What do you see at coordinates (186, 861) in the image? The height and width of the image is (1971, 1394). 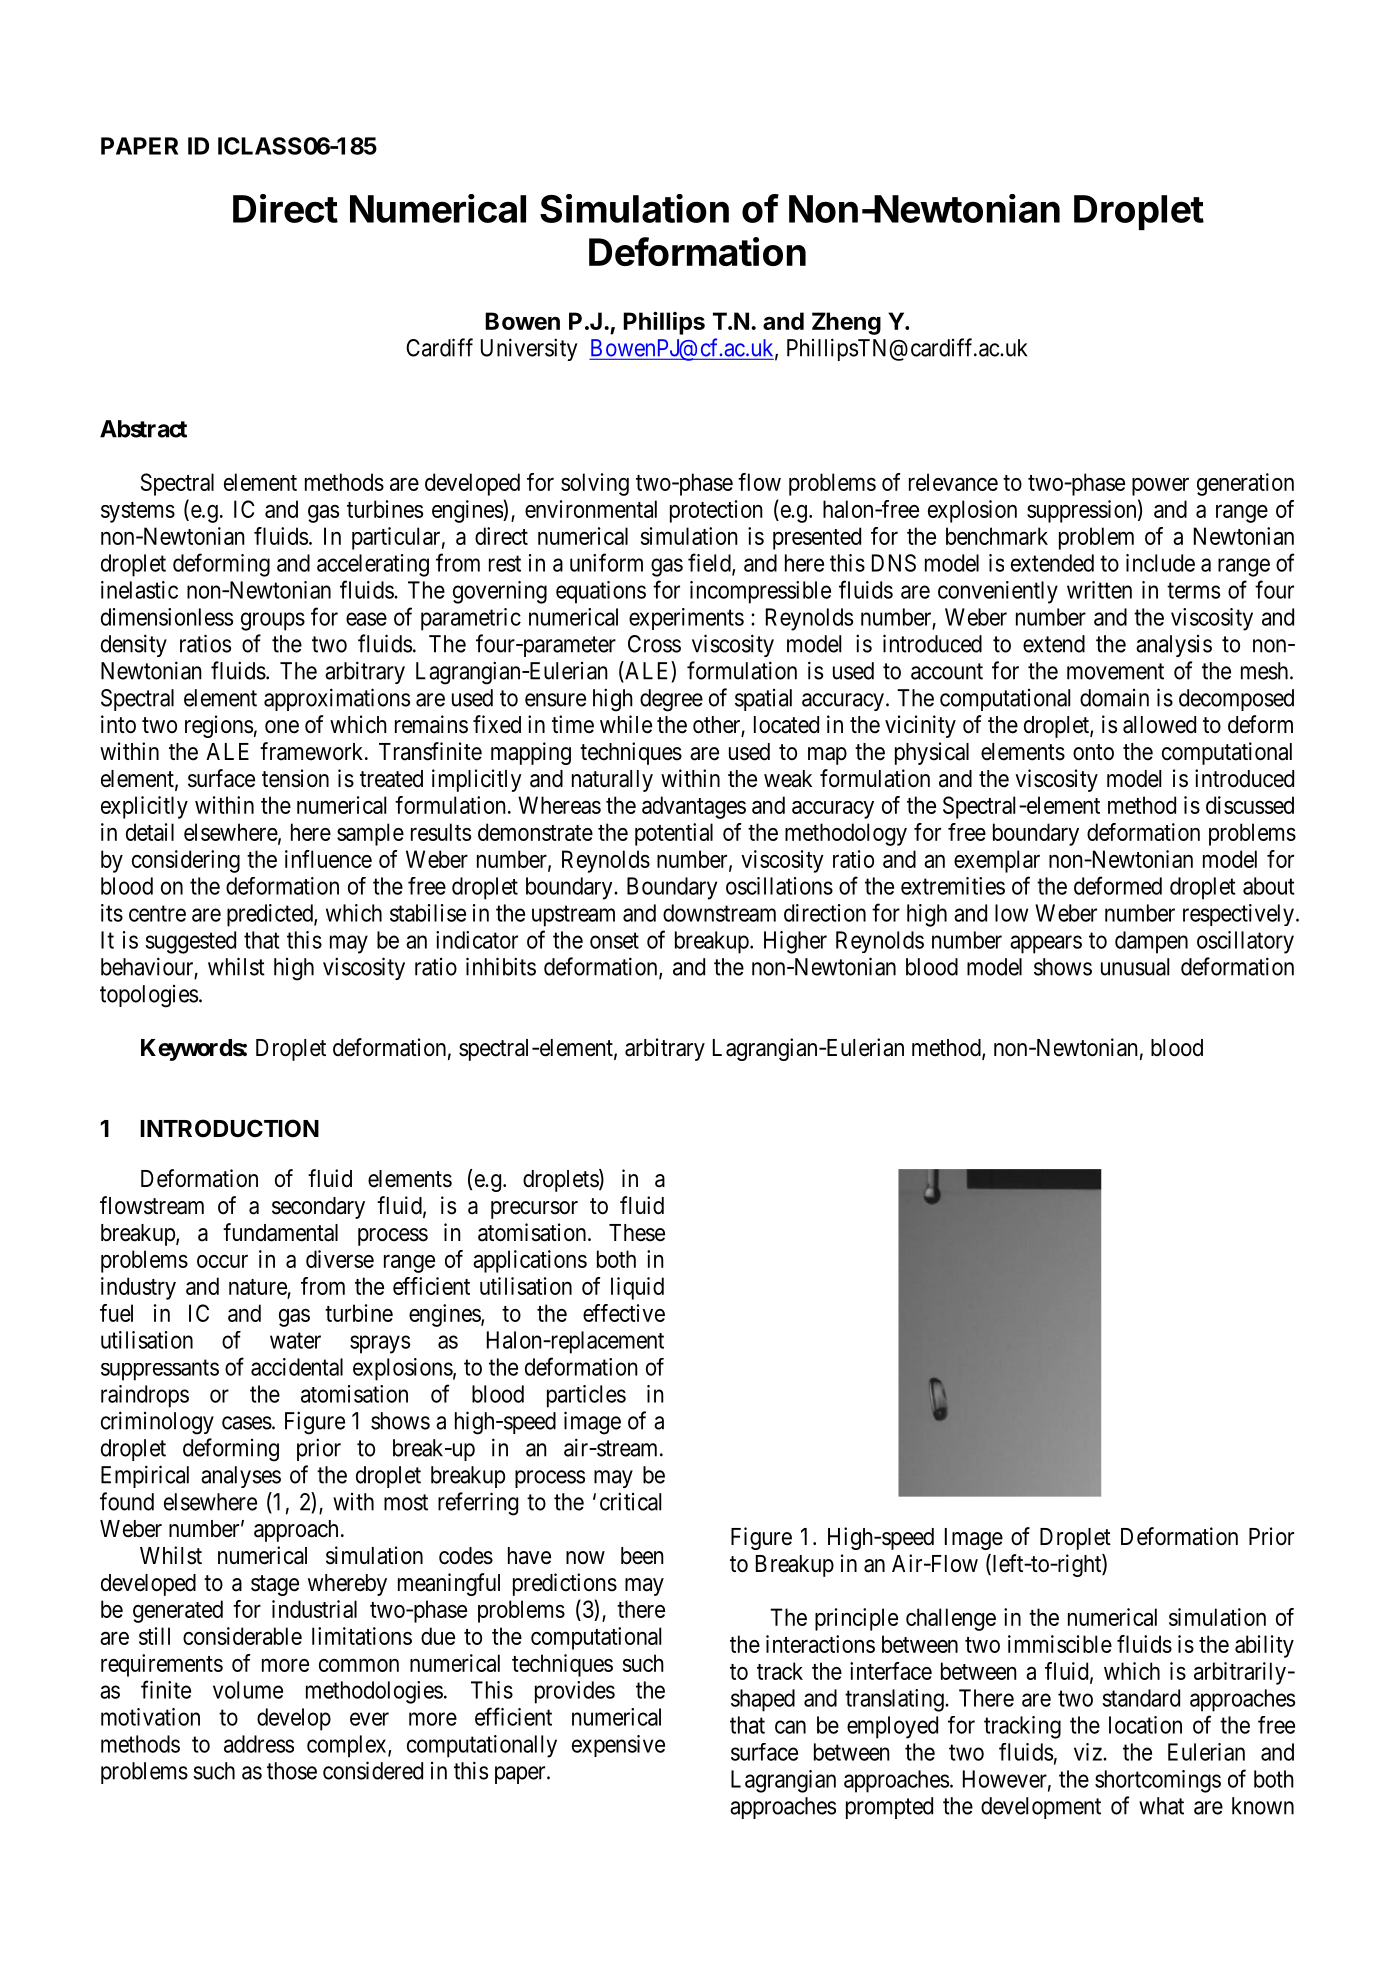 I see `considering` at bounding box center [186, 861].
